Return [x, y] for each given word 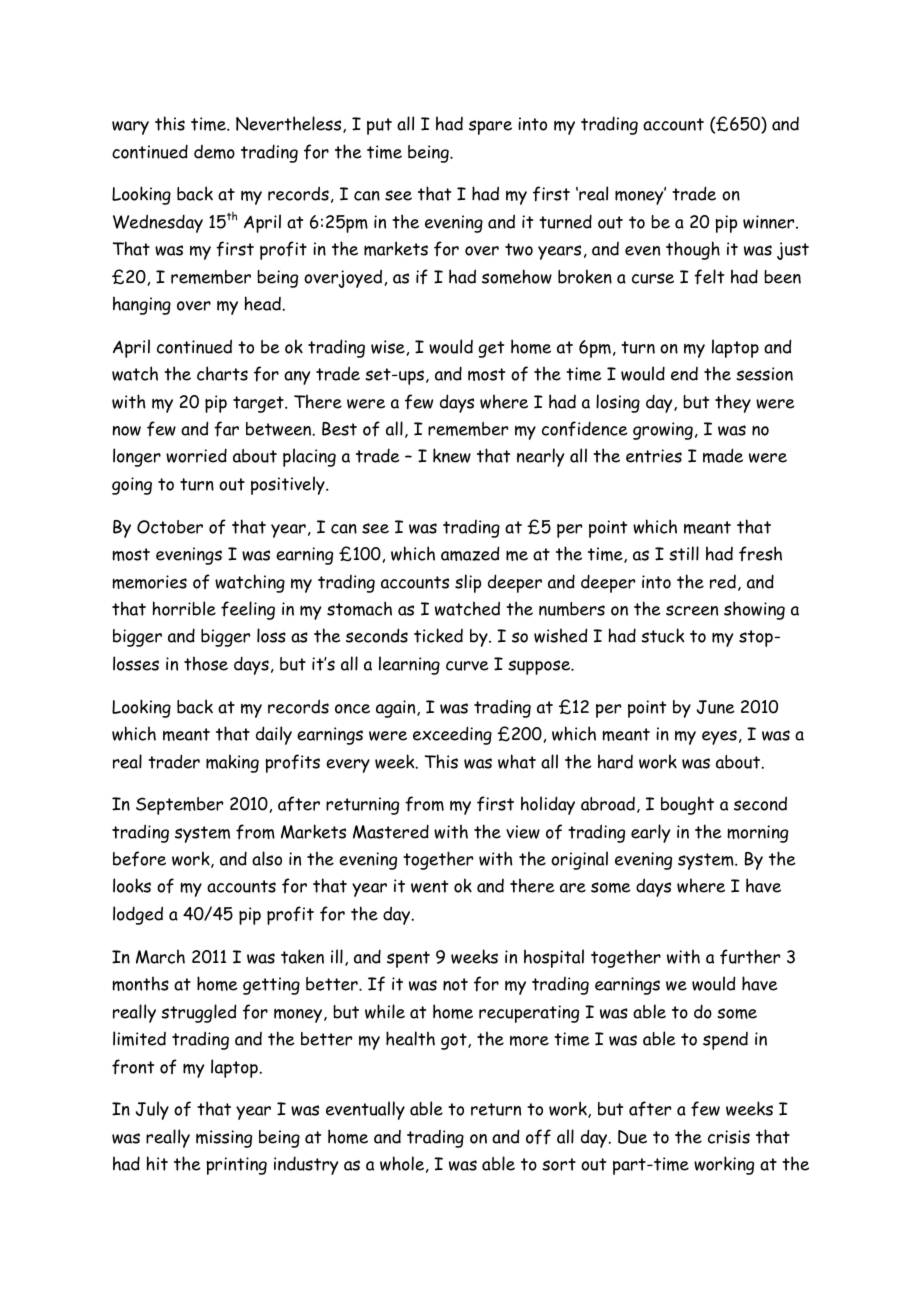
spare [490, 127]
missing [224, 1139]
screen [692, 610]
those [206, 663]
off [538, 1137]
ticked [438, 635]
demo [214, 152]
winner [770, 222]
